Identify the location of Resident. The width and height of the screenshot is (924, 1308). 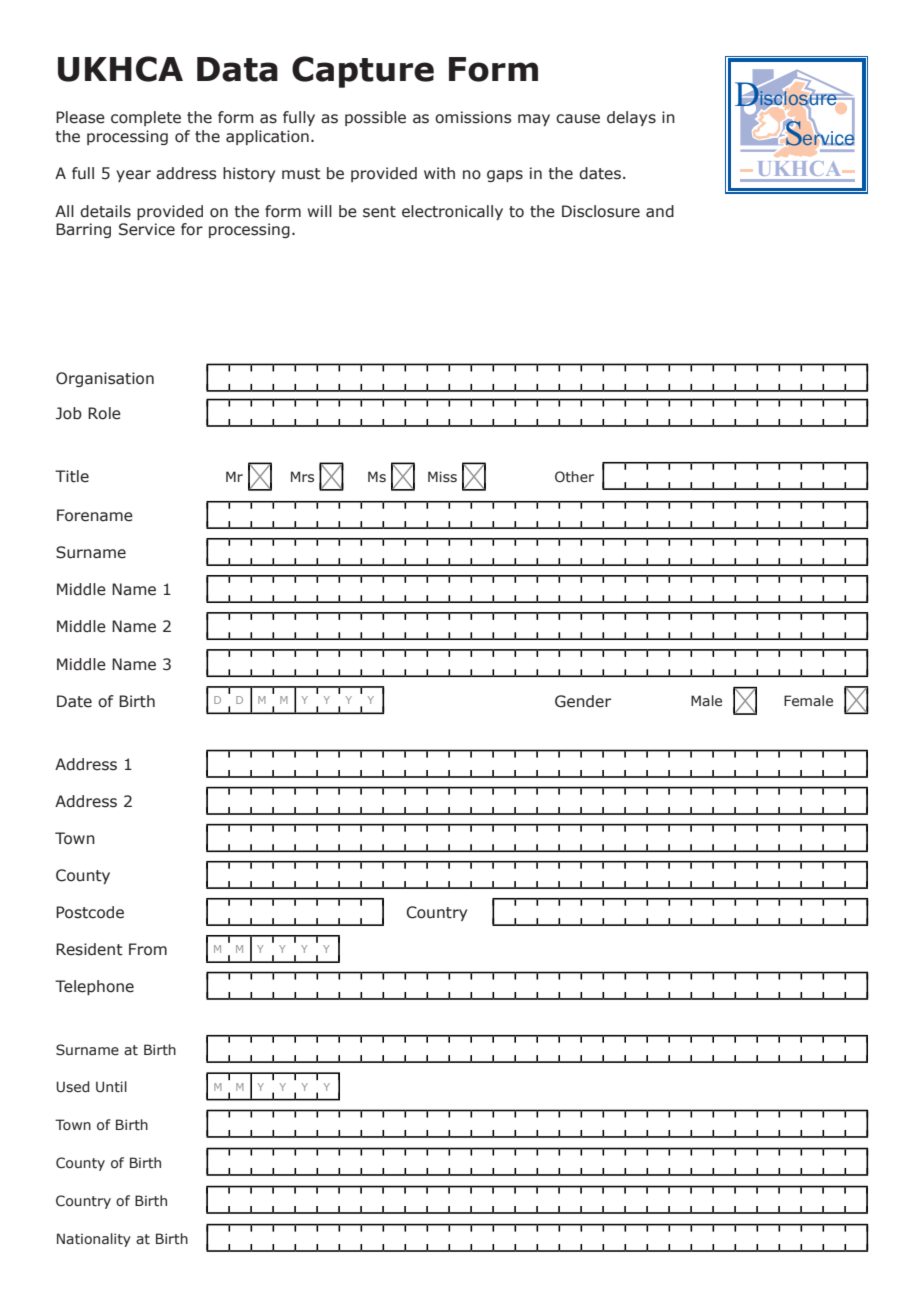
(89, 949).
